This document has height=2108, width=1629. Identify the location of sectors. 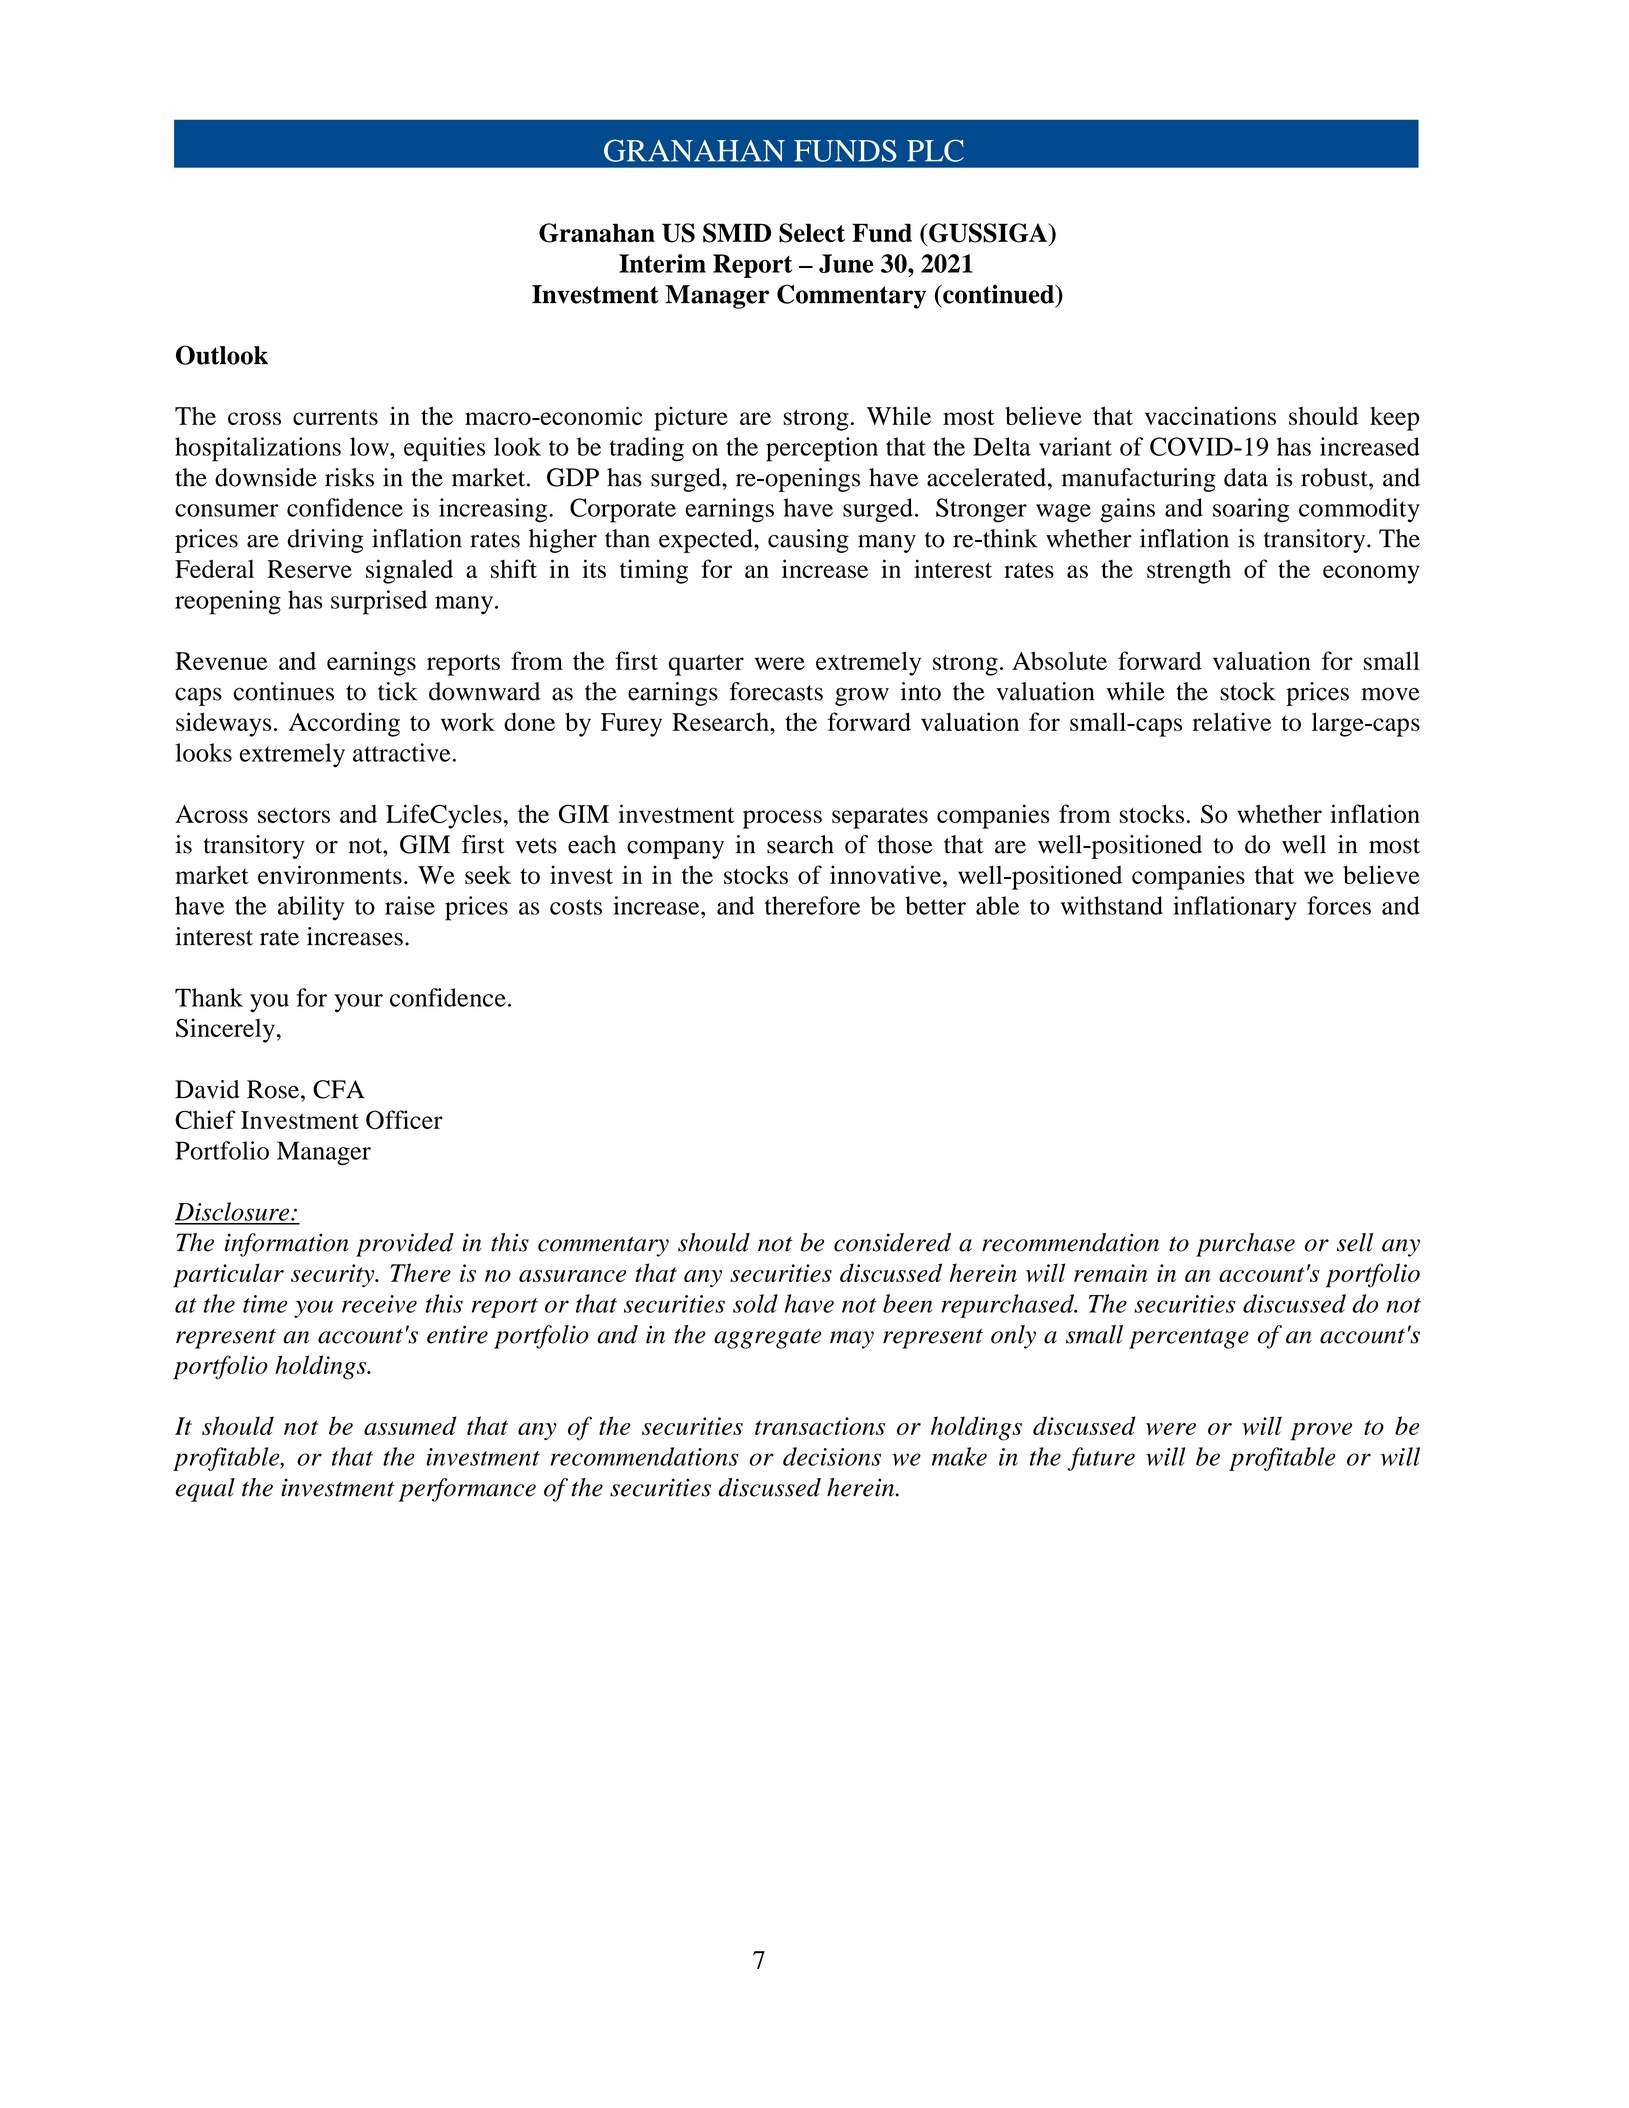
(294, 815).
